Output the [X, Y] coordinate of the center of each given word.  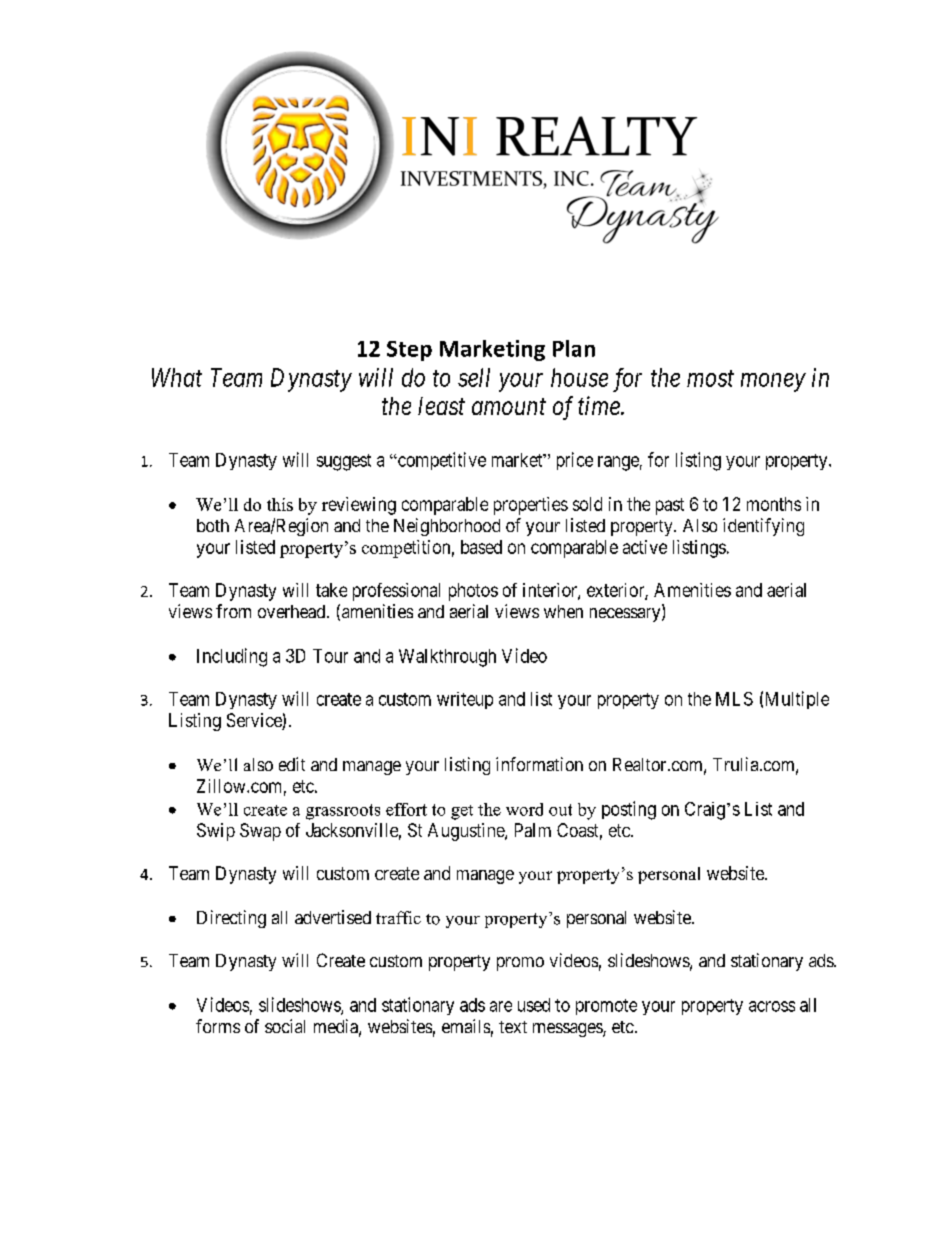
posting [629, 810]
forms [218, 1026]
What [177, 377]
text [513, 1027]
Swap [260, 832]
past [670, 506]
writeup [465, 700]
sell [474, 377]
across [772, 1006]
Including [232, 657]
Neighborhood [447, 527]
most [710, 378]
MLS [734, 699]
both [213, 525]
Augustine [467, 832]
